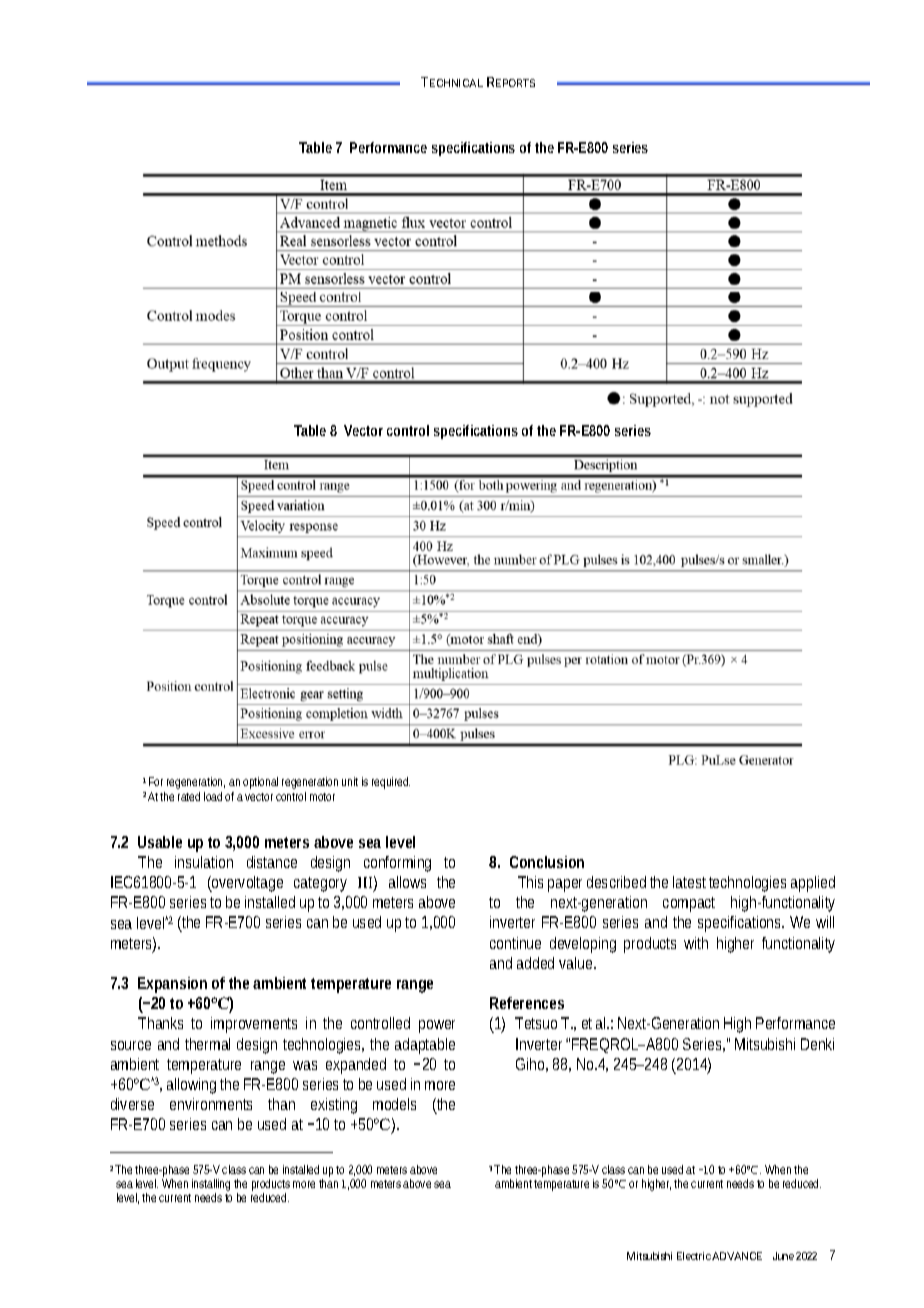 This screenshot has width=924, height=1308. I want to click on continue, so click(515, 943).
